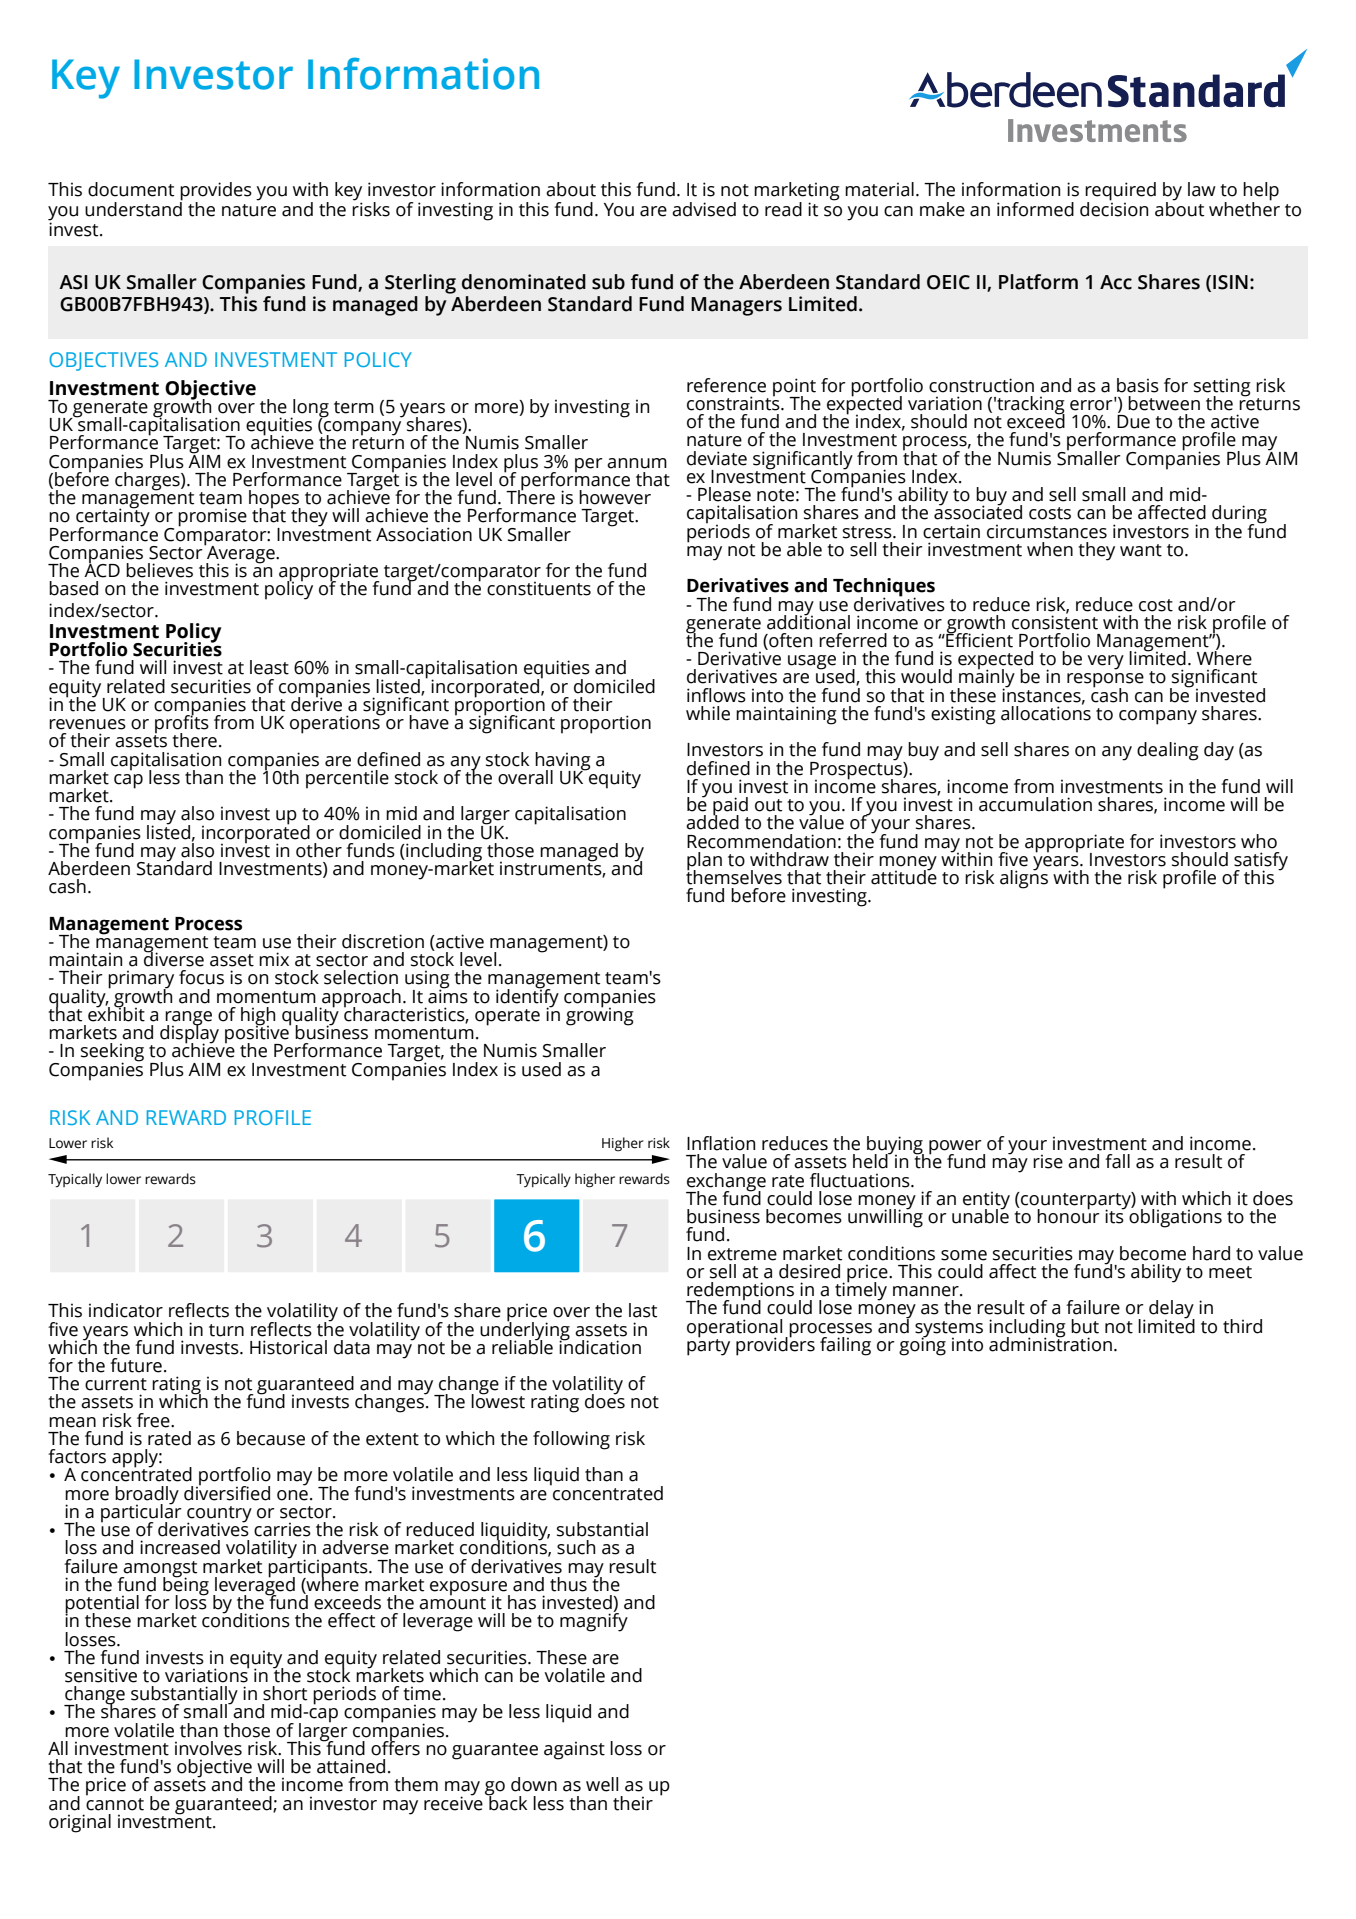 The height and width of the screenshot is (1919, 1356). What do you see at coordinates (181, 724) in the screenshot?
I see `profits` at bounding box center [181, 724].
